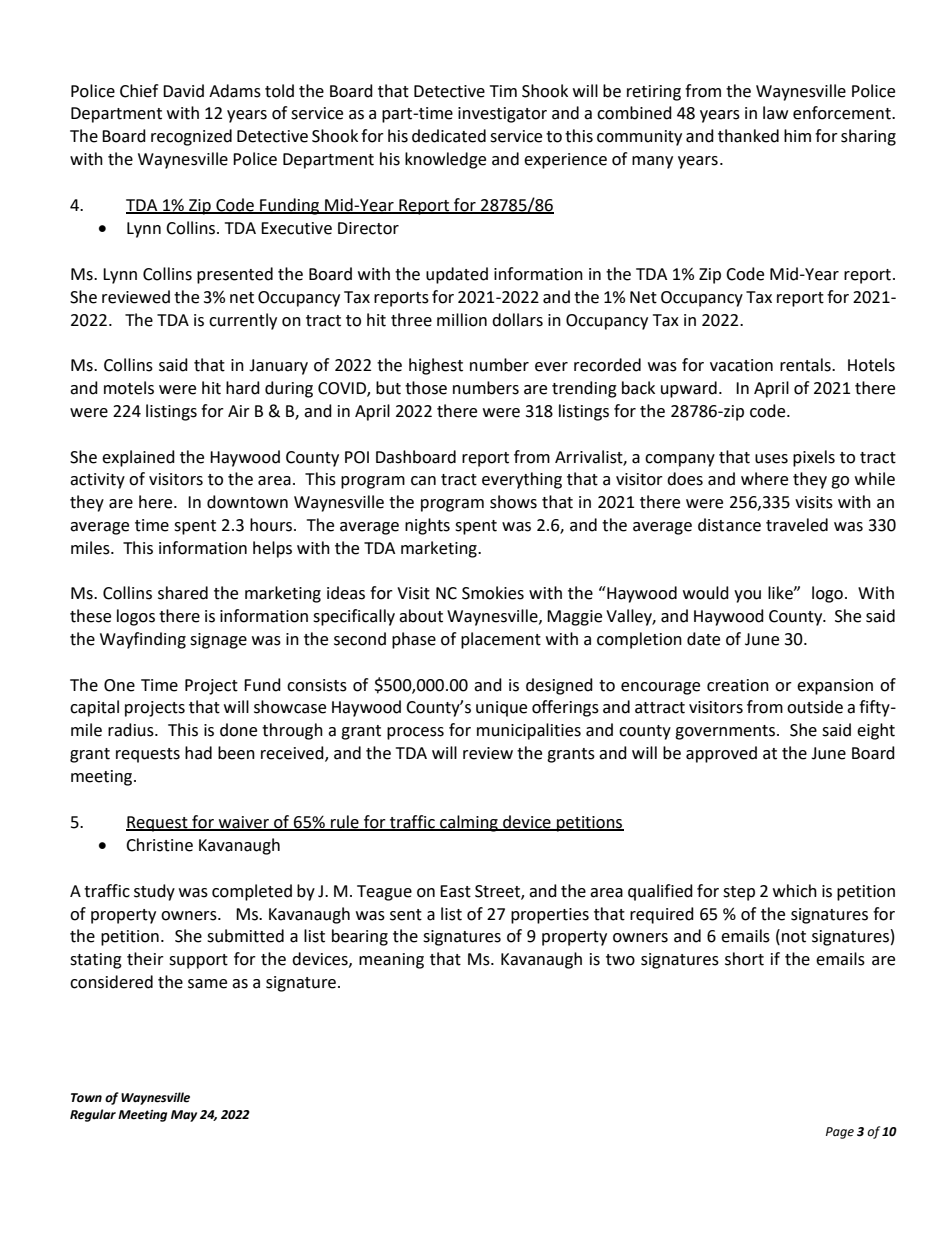 This screenshot has height=1233, width=952. What do you see at coordinates (198, 753) in the screenshot?
I see `had` at bounding box center [198, 753].
